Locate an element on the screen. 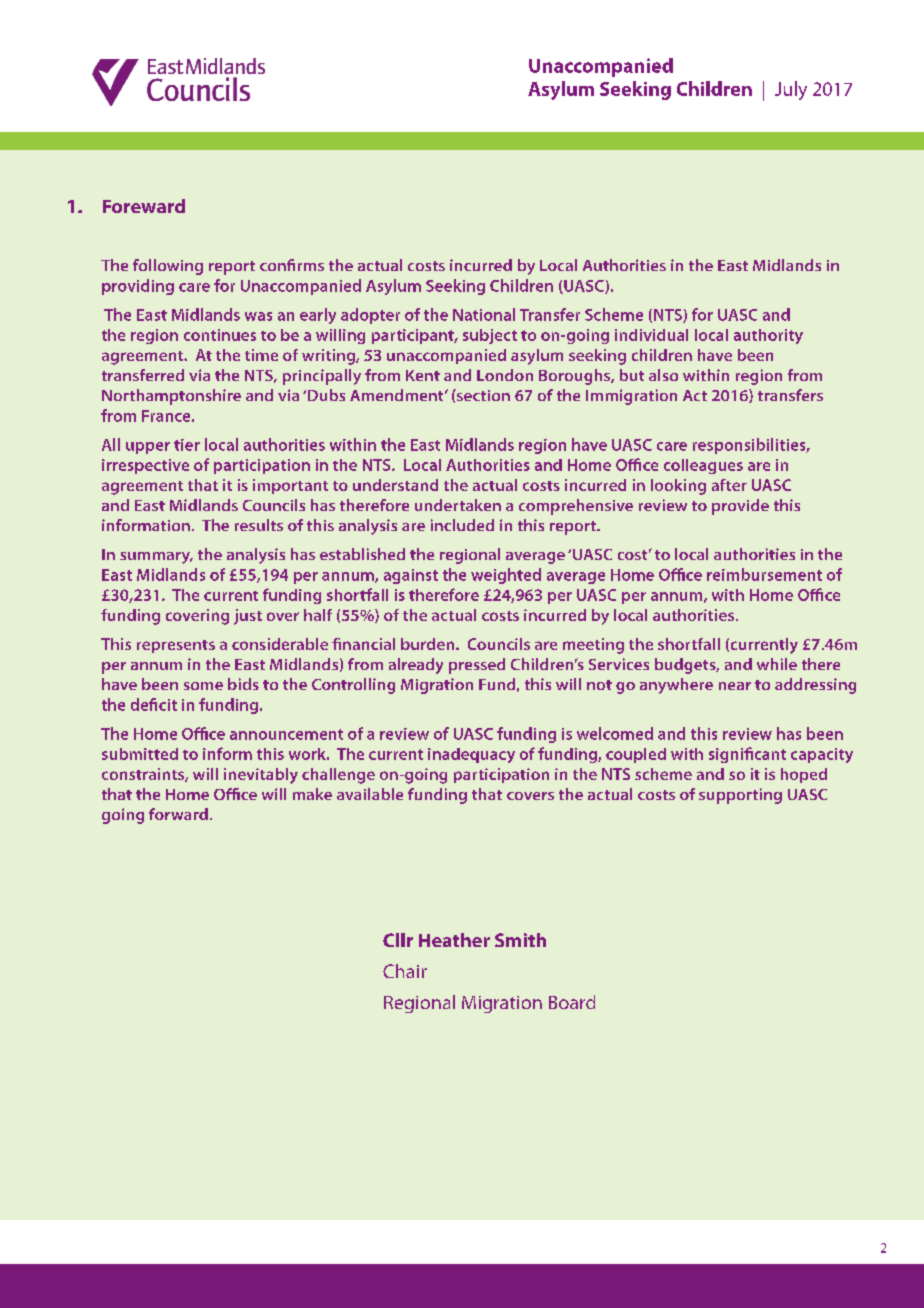 This screenshot has height=1308, width=924. Heather is located at coordinates (454, 940).
